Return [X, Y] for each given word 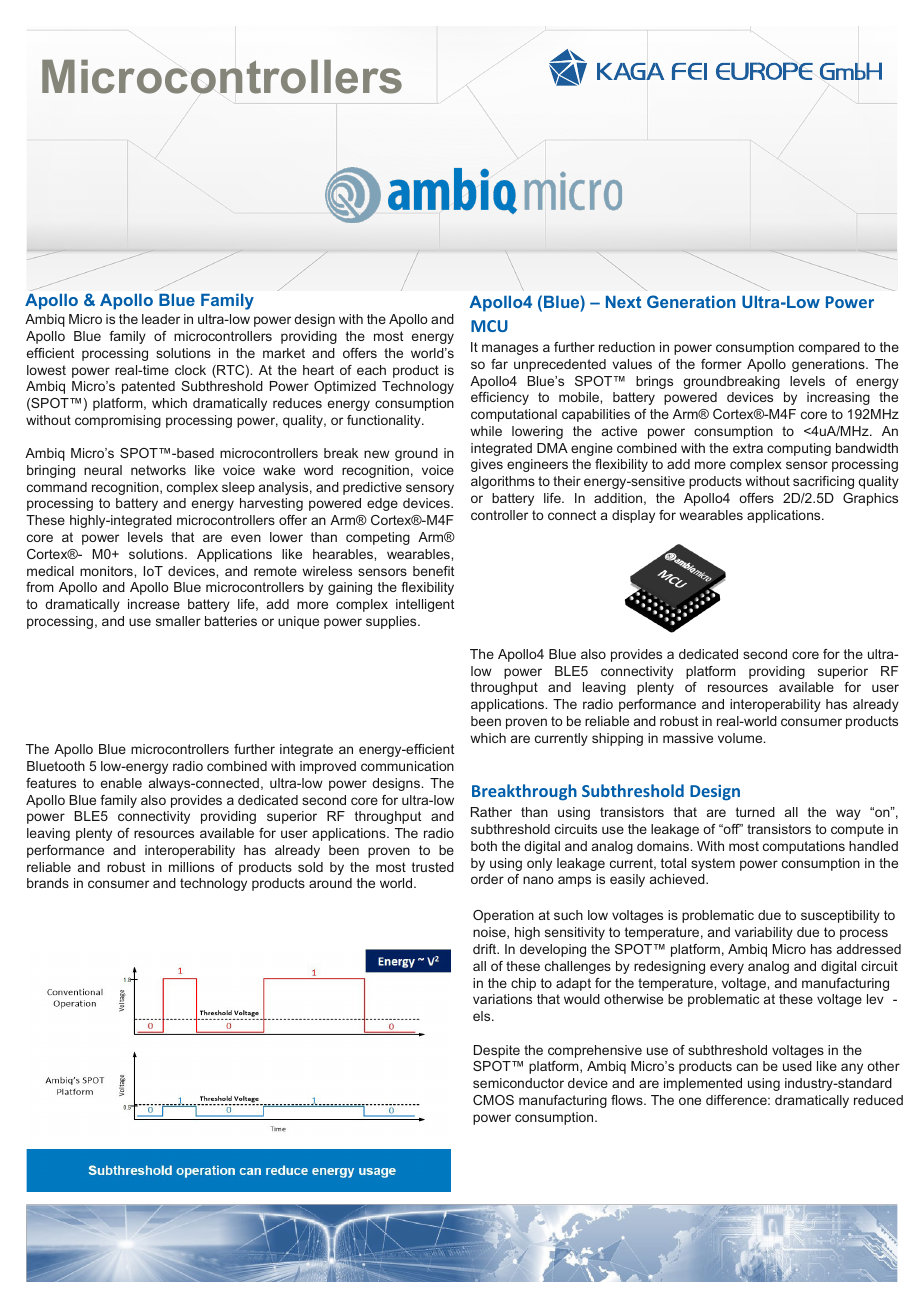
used [797, 1066]
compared [829, 348]
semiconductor [518, 1083]
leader [161, 319]
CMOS [493, 1100]
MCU [489, 326]
